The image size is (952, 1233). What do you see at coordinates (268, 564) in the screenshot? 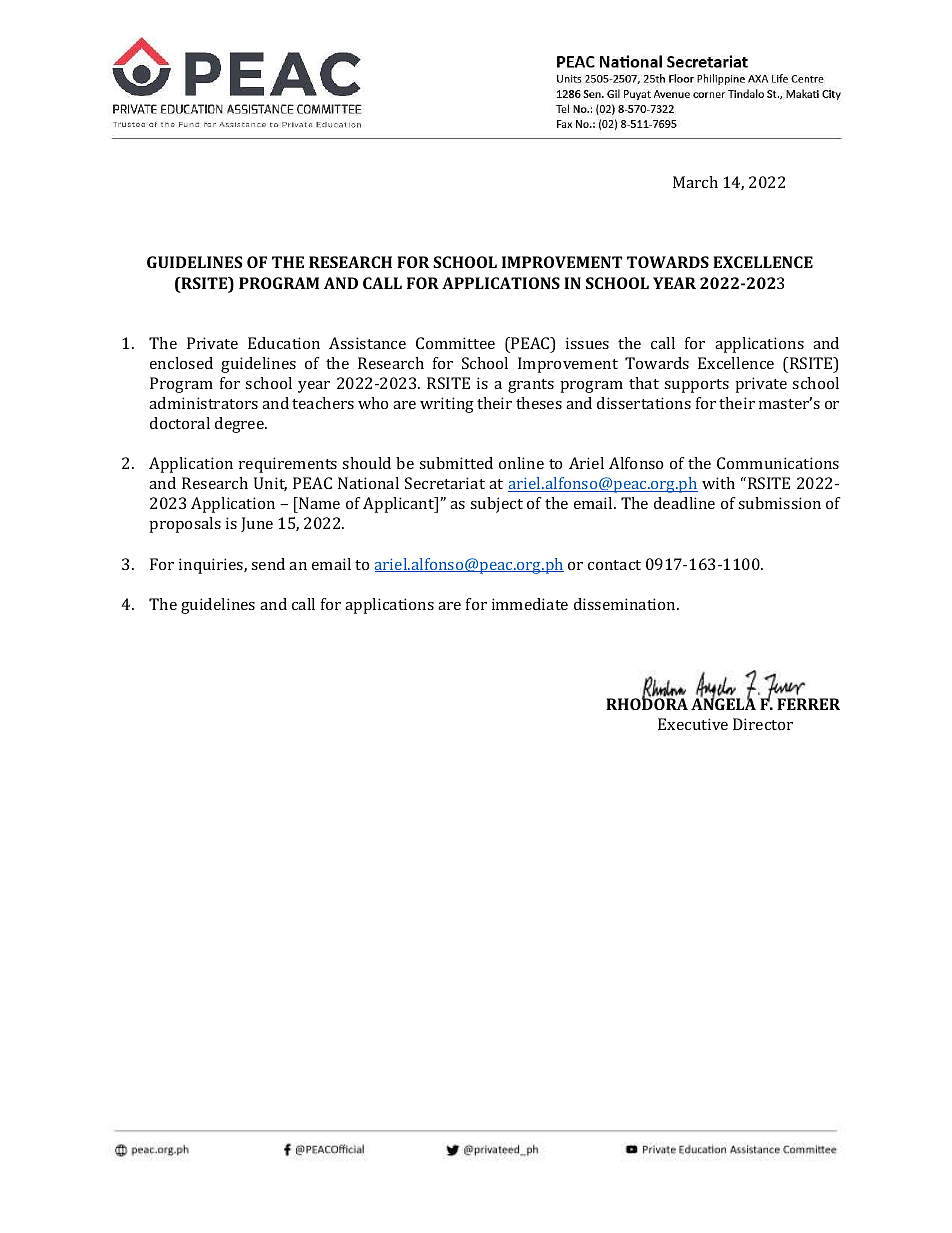
I see `send` at bounding box center [268, 564].
